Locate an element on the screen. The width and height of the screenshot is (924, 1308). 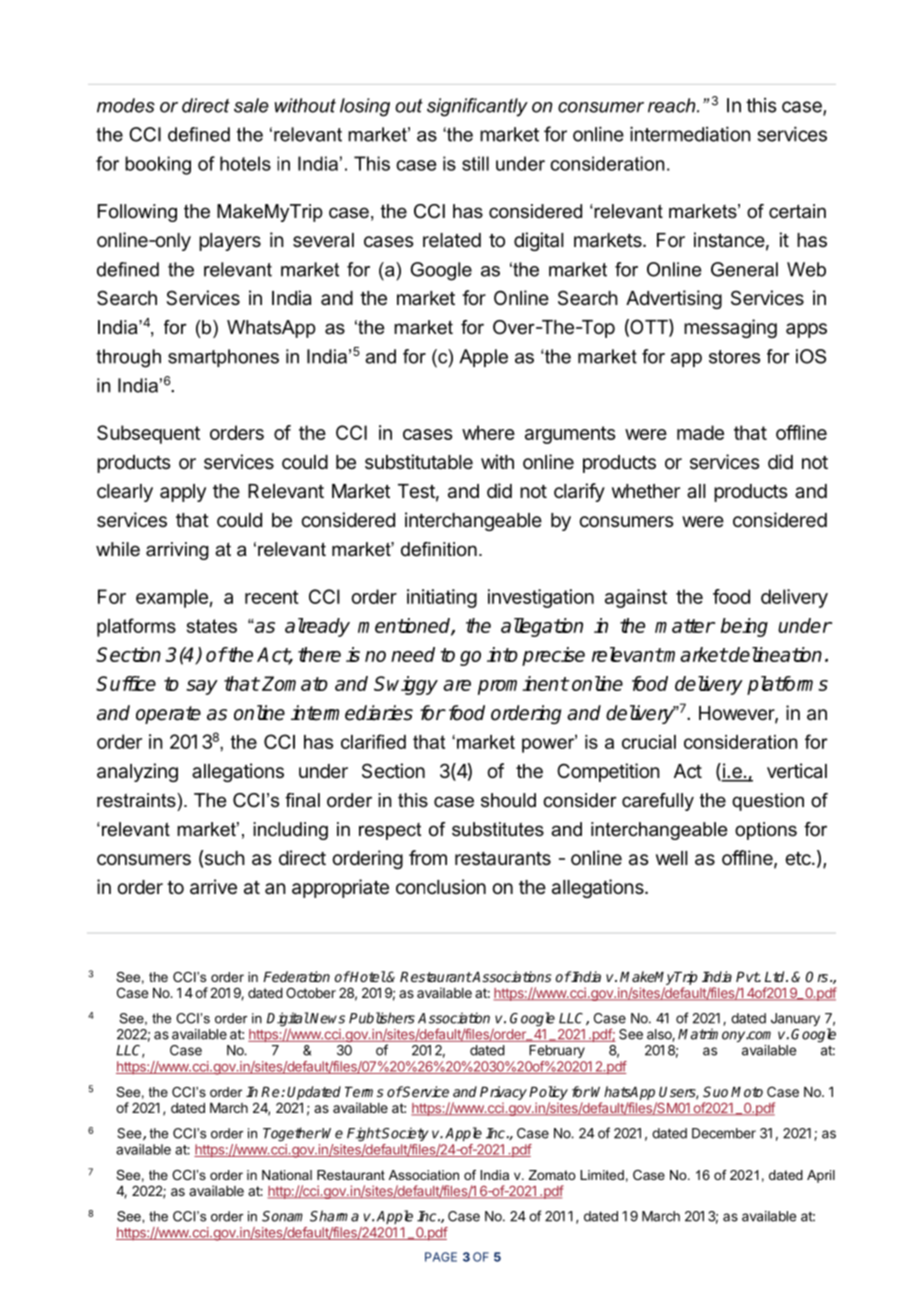
being is located at coordinates (744, 627).
